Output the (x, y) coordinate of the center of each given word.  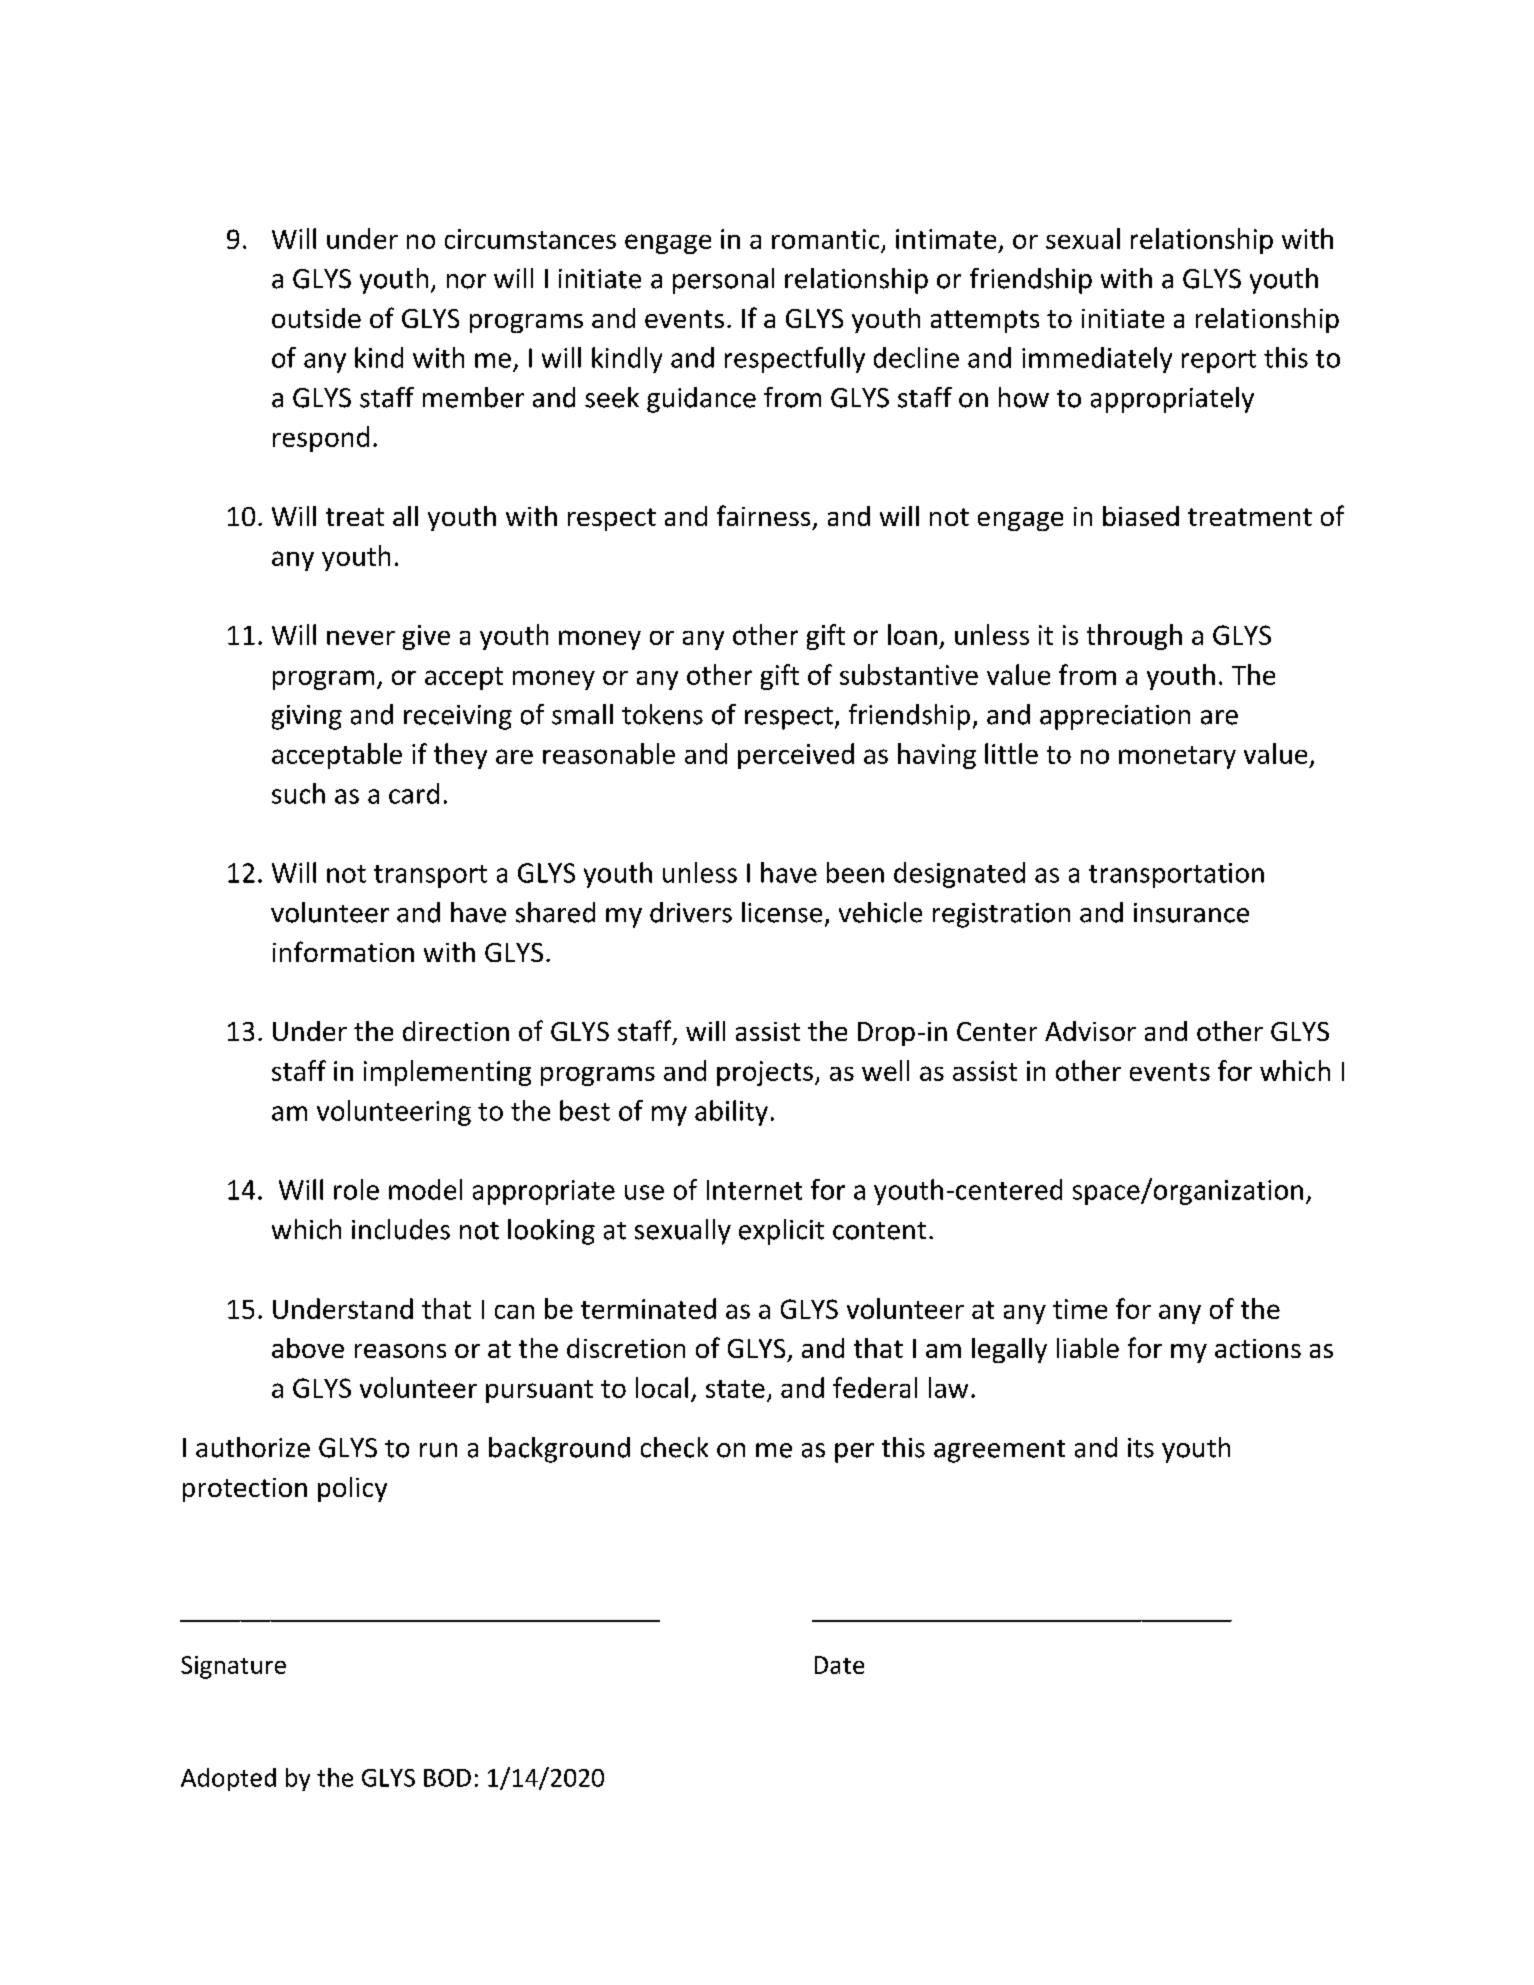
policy (352, 1489)
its (1141, 1448)
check (674, 1447)
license (782, 912)
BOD (447, 1778)
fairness (763, 515)
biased (1141, 516)
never (361, 637)
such (298, 793)
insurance (1191, 913)
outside (316, 318)
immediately (1097, 360)
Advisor (1090, 1031)
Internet (754, 1190)
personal (723, 281)
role (356, 1189)
